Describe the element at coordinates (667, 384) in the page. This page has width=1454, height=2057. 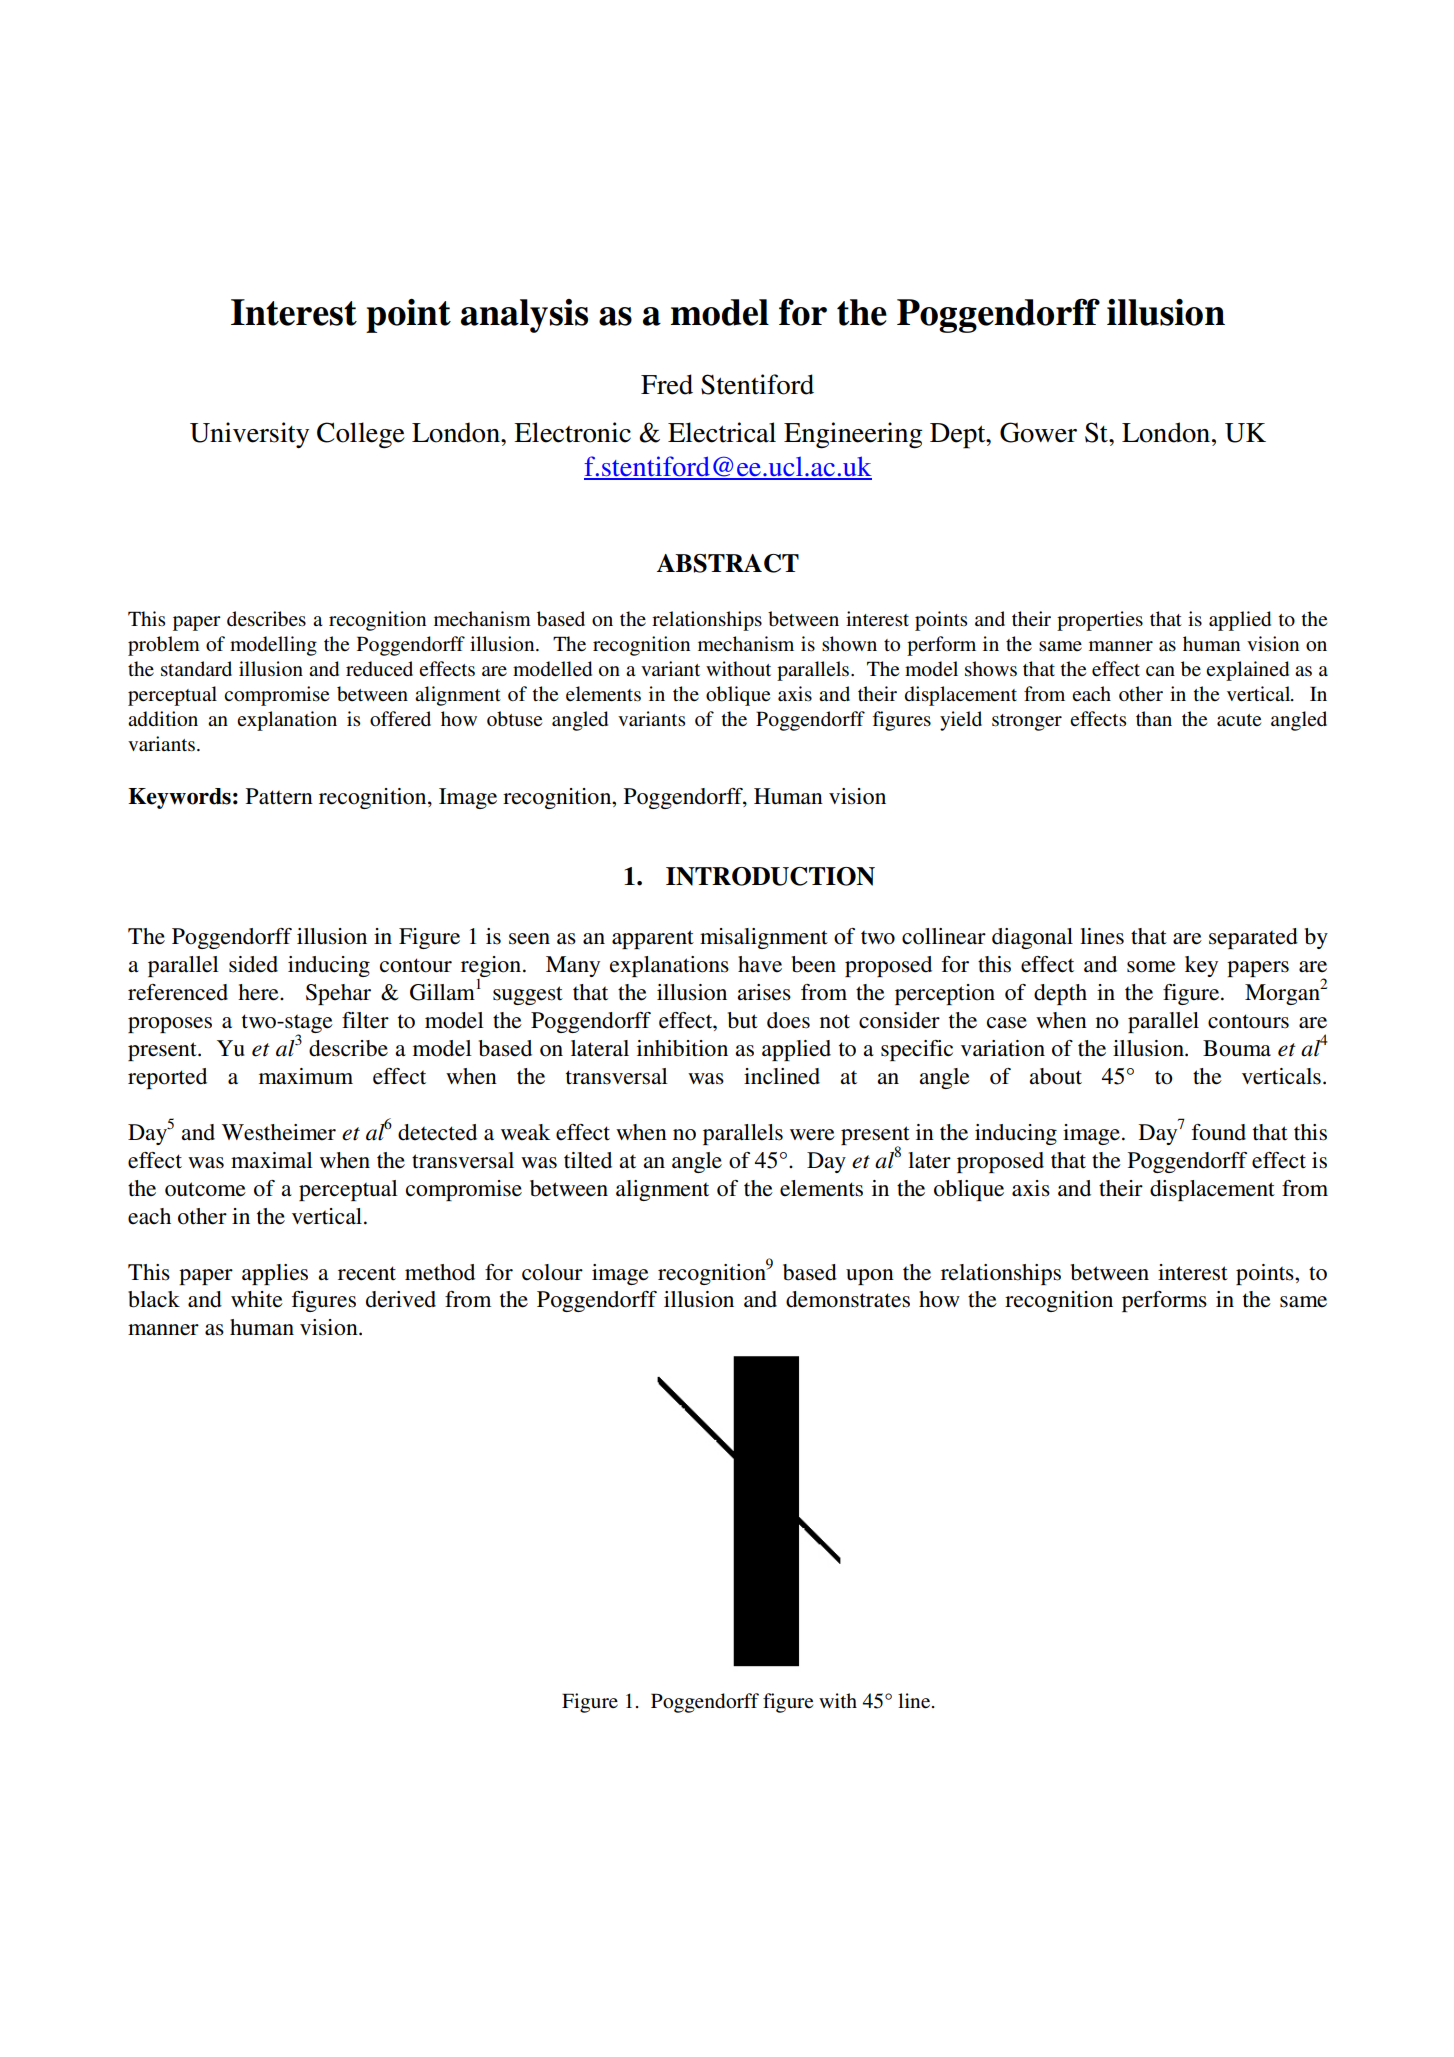
I see `Fred` at that location.
